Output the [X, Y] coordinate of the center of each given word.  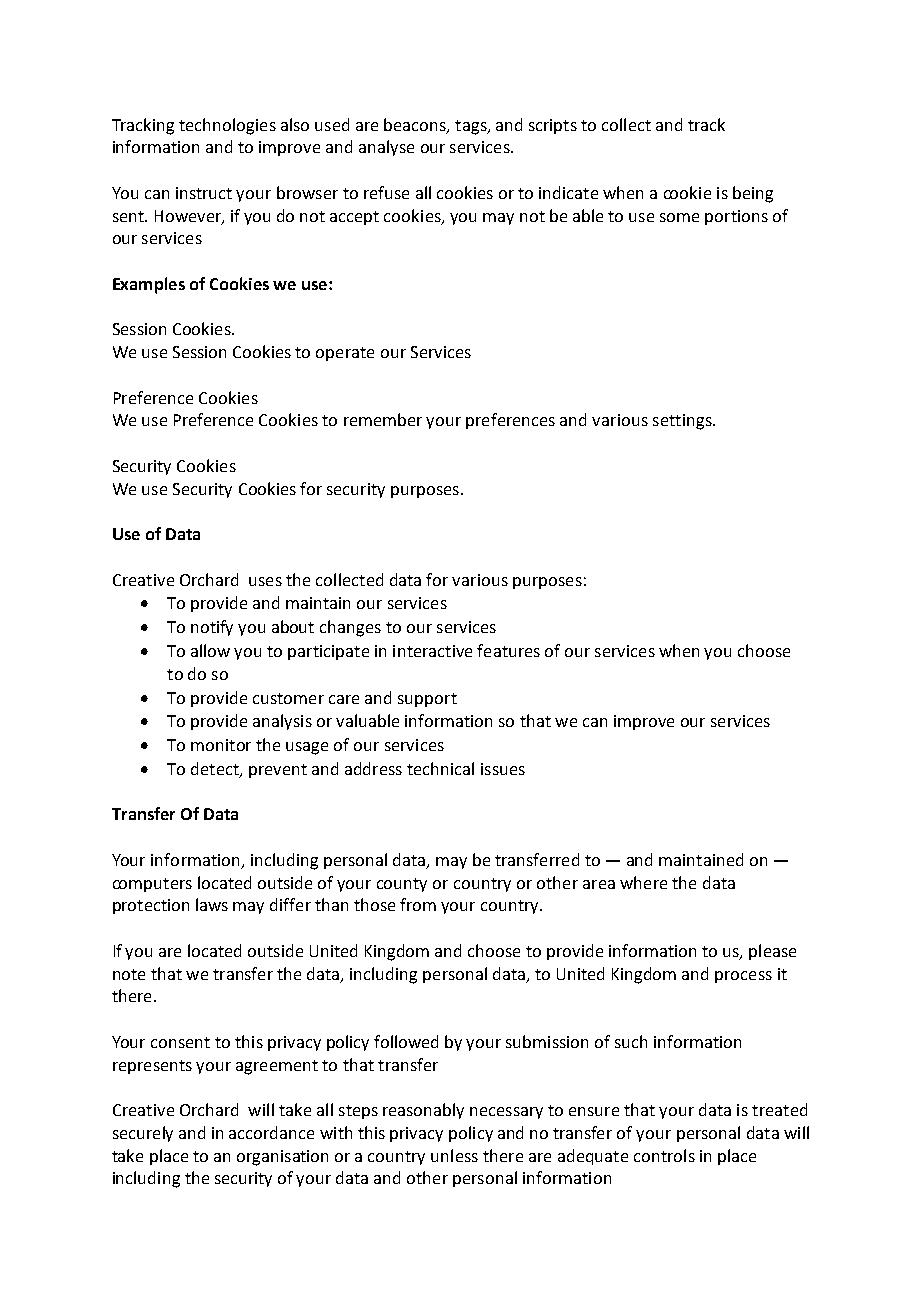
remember [383, 419]
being [753, 194]
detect [216, 770]
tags [472, 127]
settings [683, 422]
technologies [227, 126]
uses [265, 581]
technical [440, 768]
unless [454, 1155]
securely [143, 1134]
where [643, 882]
